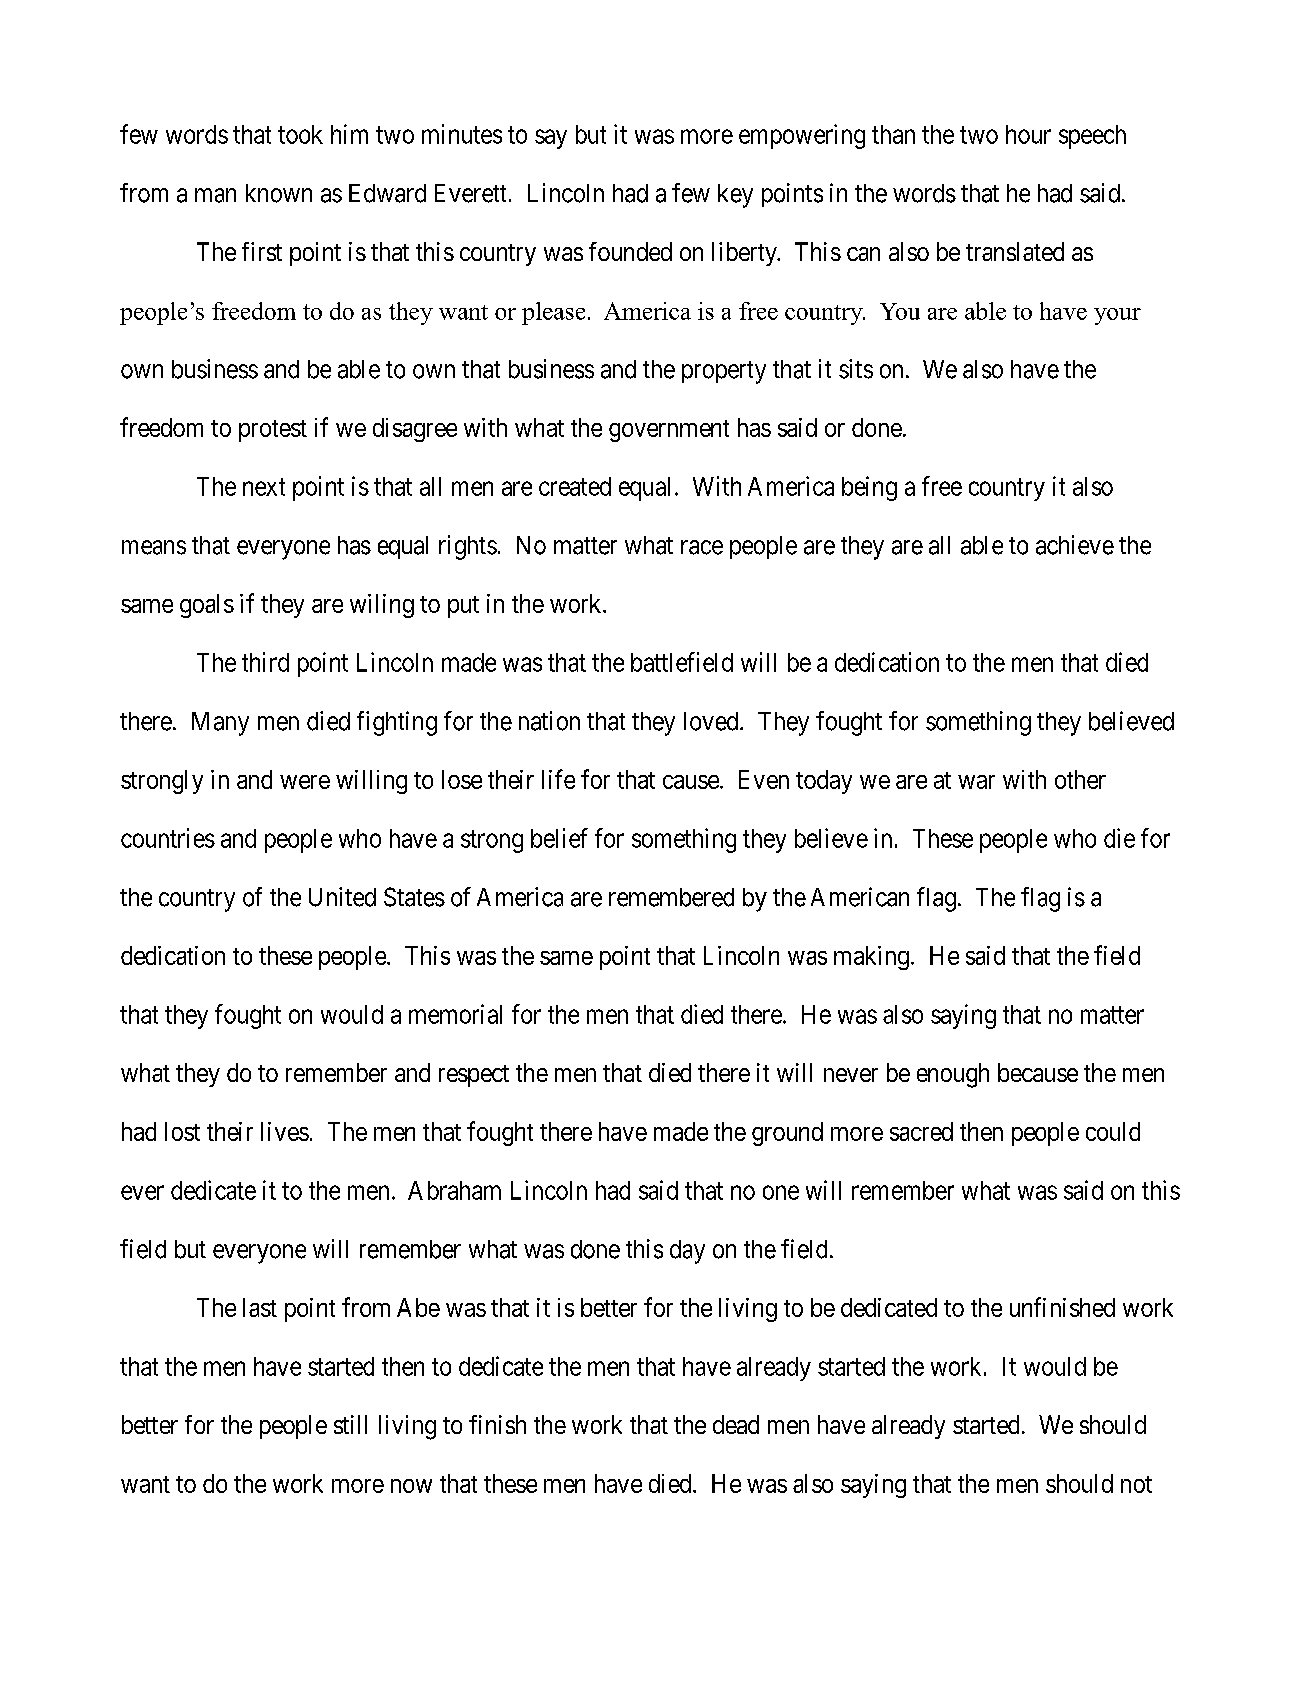 The image size is (1300, 1683). I want to click on other, so click(1080, 779).
